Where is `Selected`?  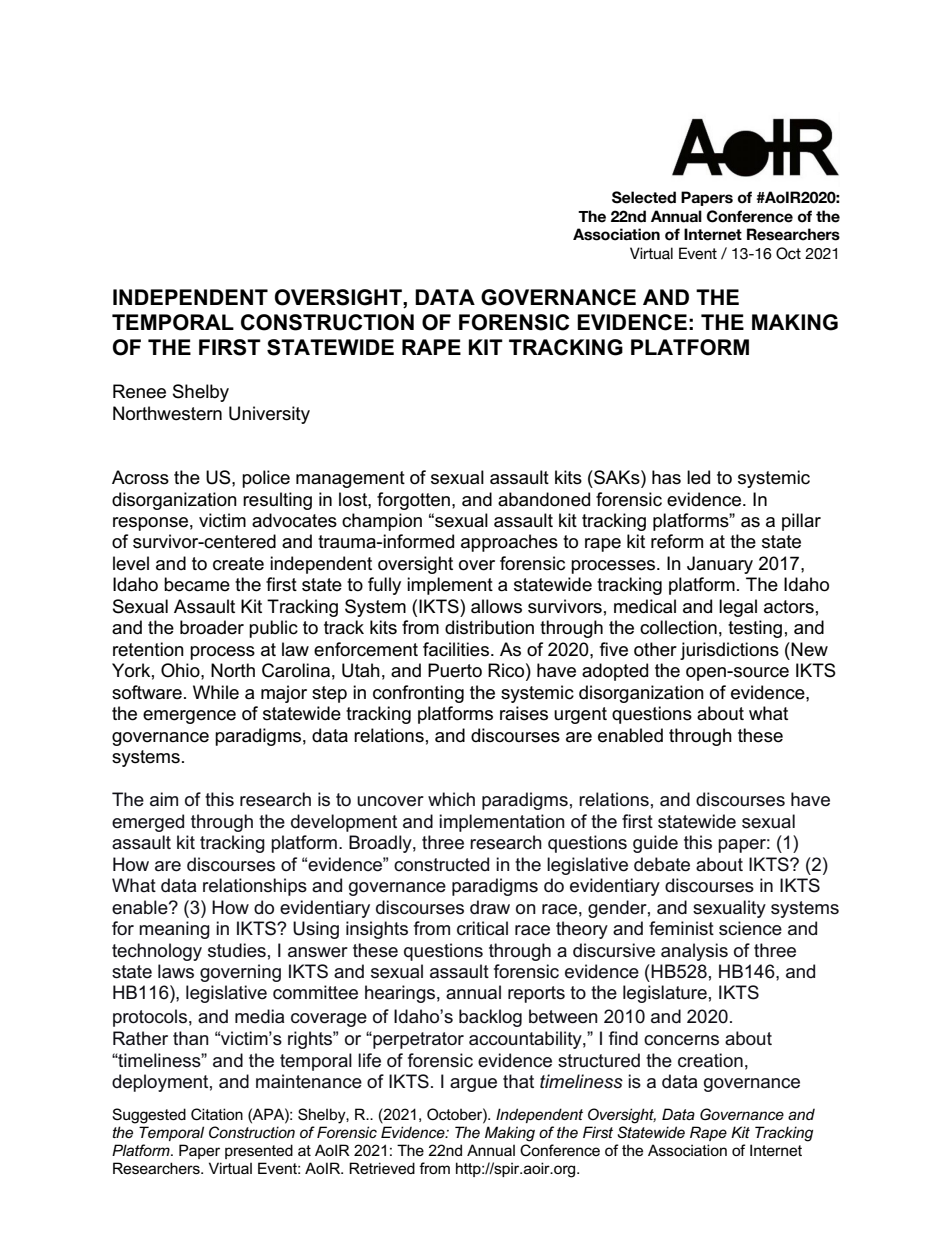 Selected is located at coordinates (644, 197).
